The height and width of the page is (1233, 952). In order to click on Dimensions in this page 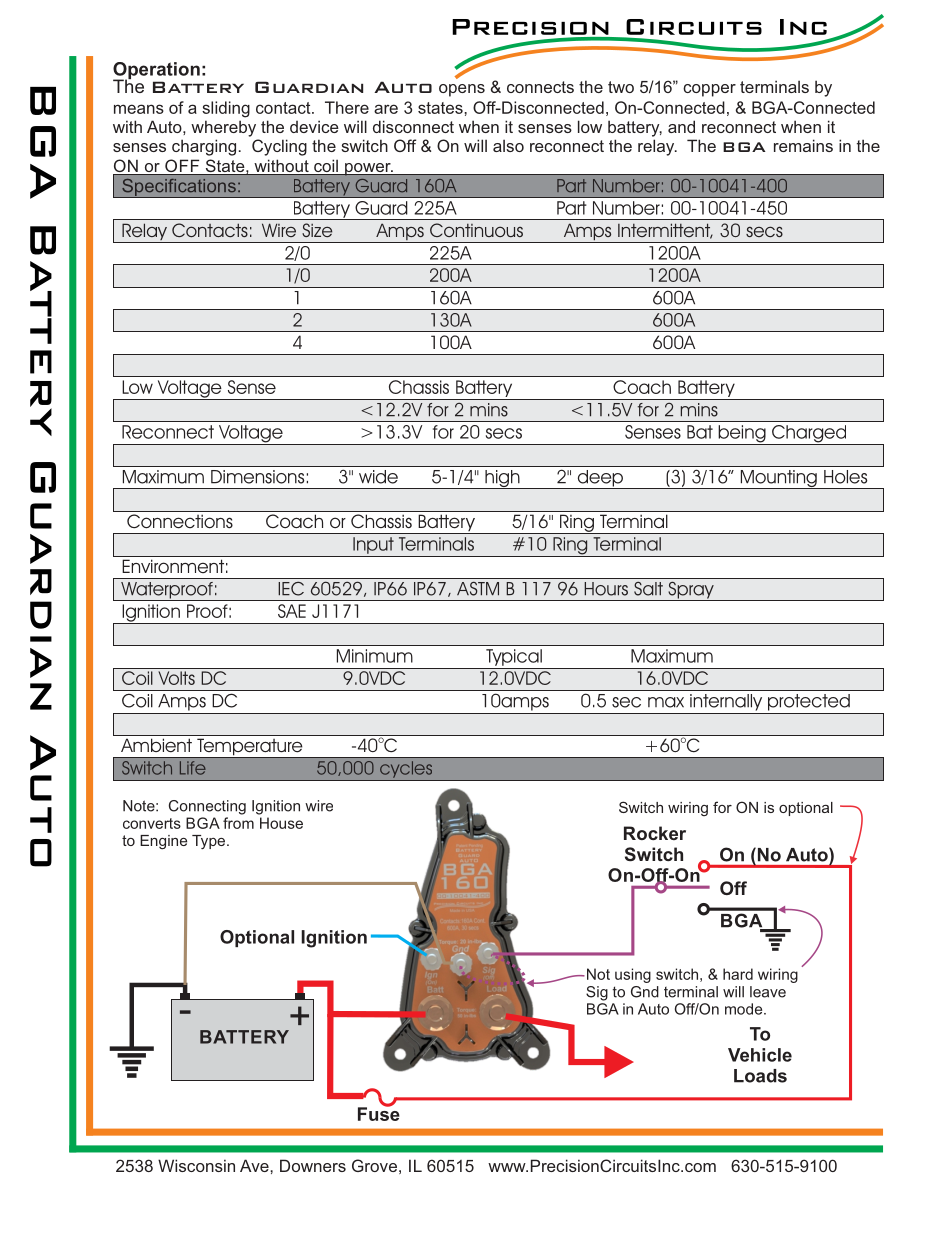, I will do `click(257, 477)`.
